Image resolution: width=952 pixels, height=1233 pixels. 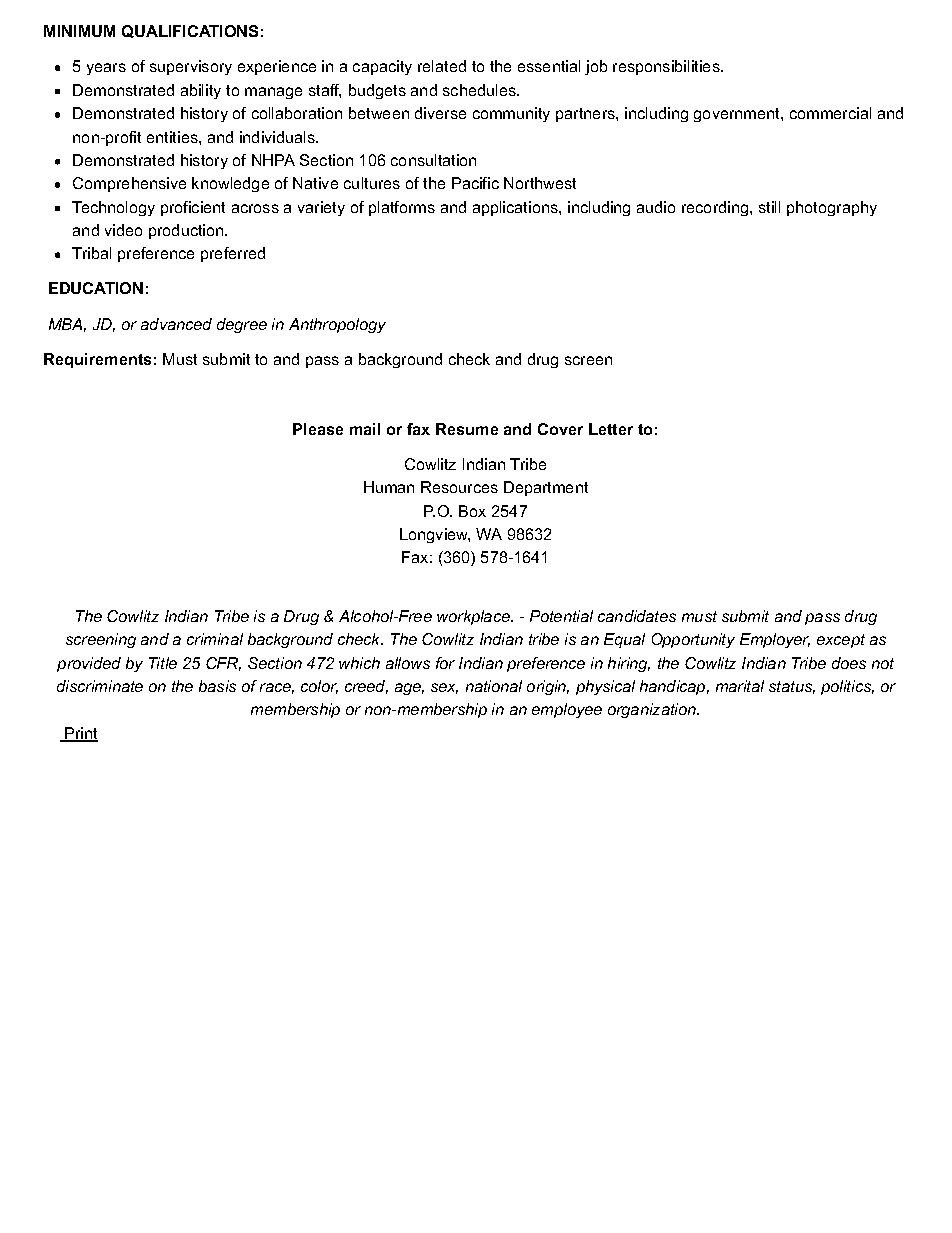 I want to click on Requirements, so click(x=97, y=360).
